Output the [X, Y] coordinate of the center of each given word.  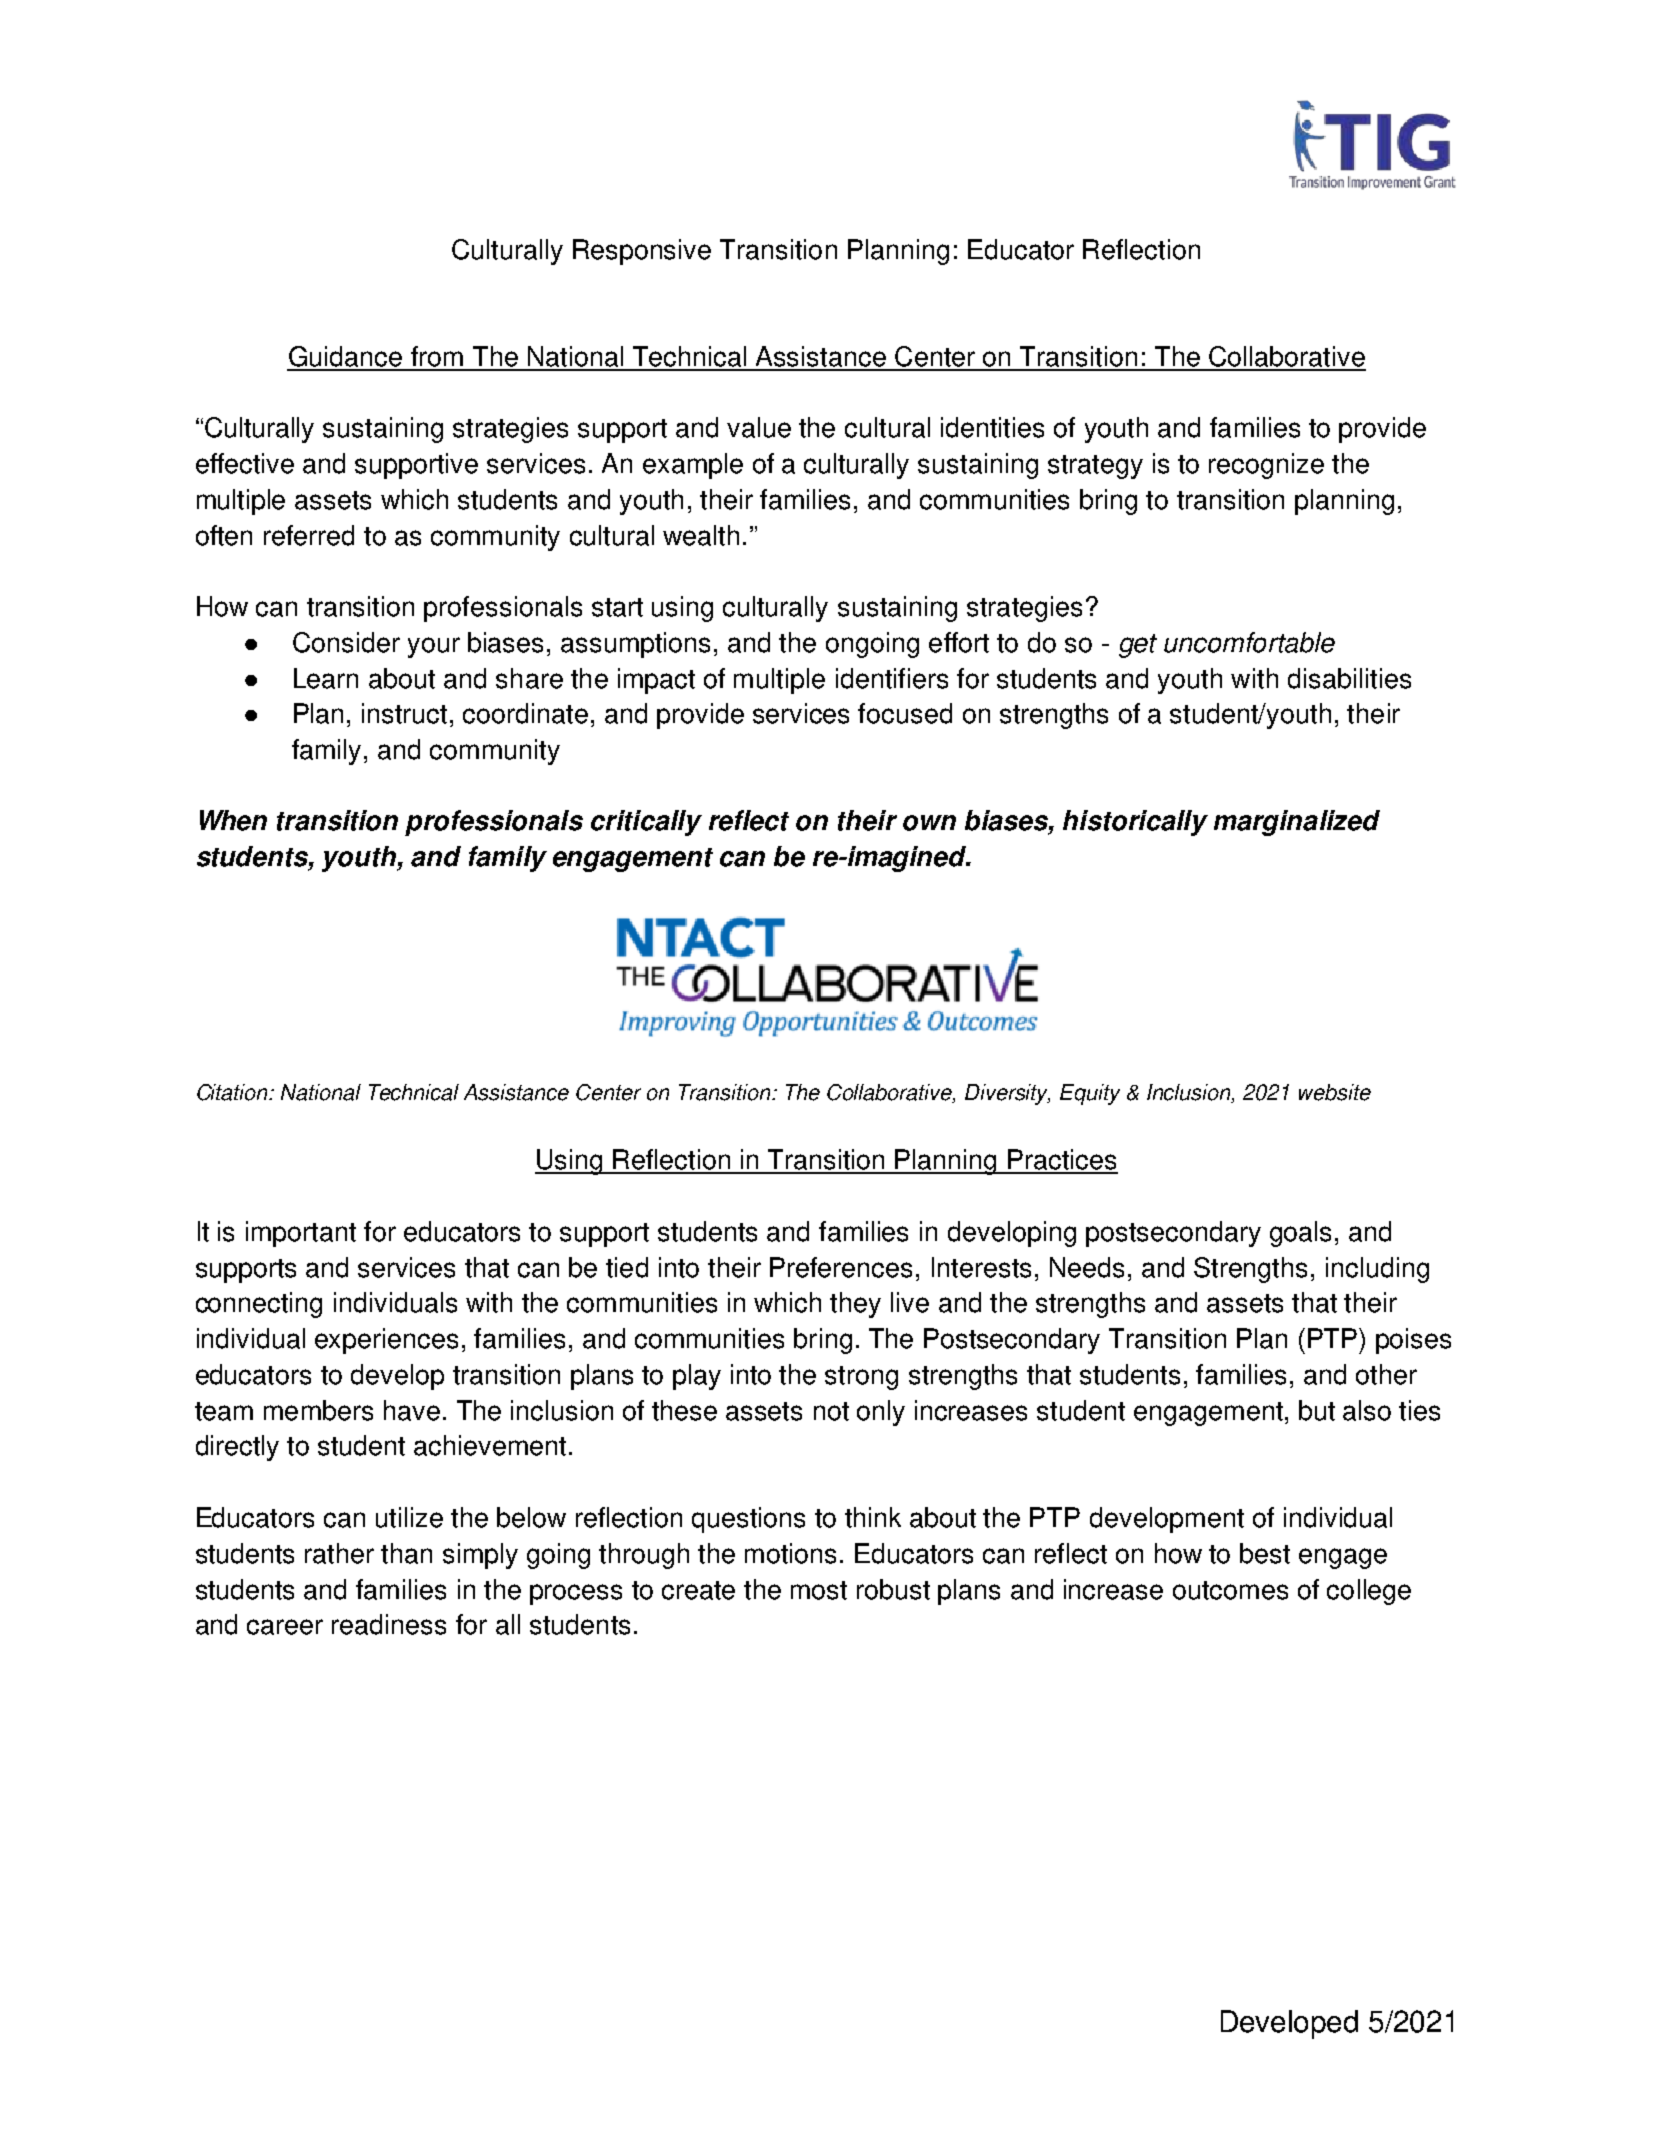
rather [339, 1553]
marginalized [1297, 823]
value [759, 427]
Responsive [642, 252]
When [233, 820]
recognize [1266, 466]
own [929, 823]
